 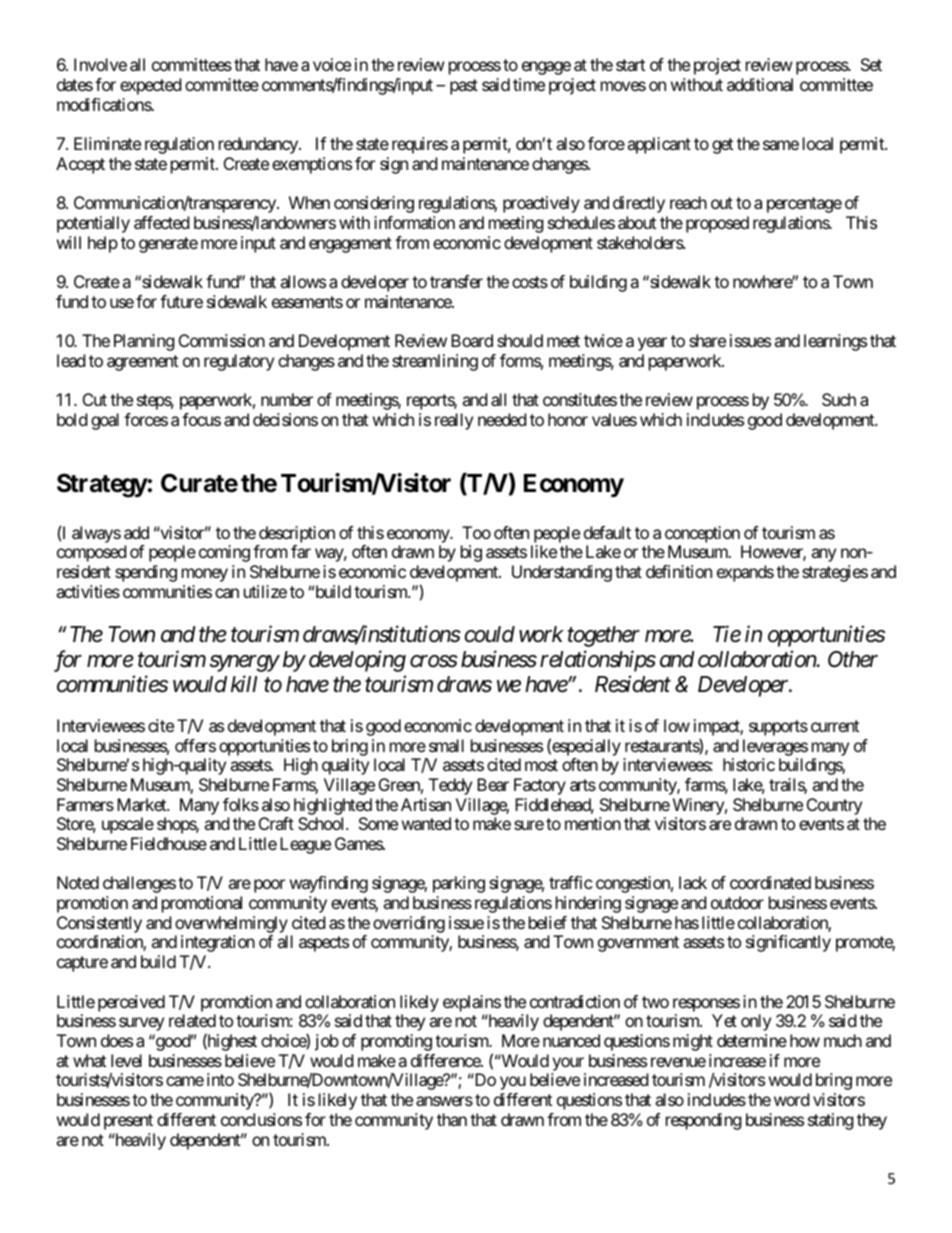 I want to click on word, so click(x=791, y=1099).
